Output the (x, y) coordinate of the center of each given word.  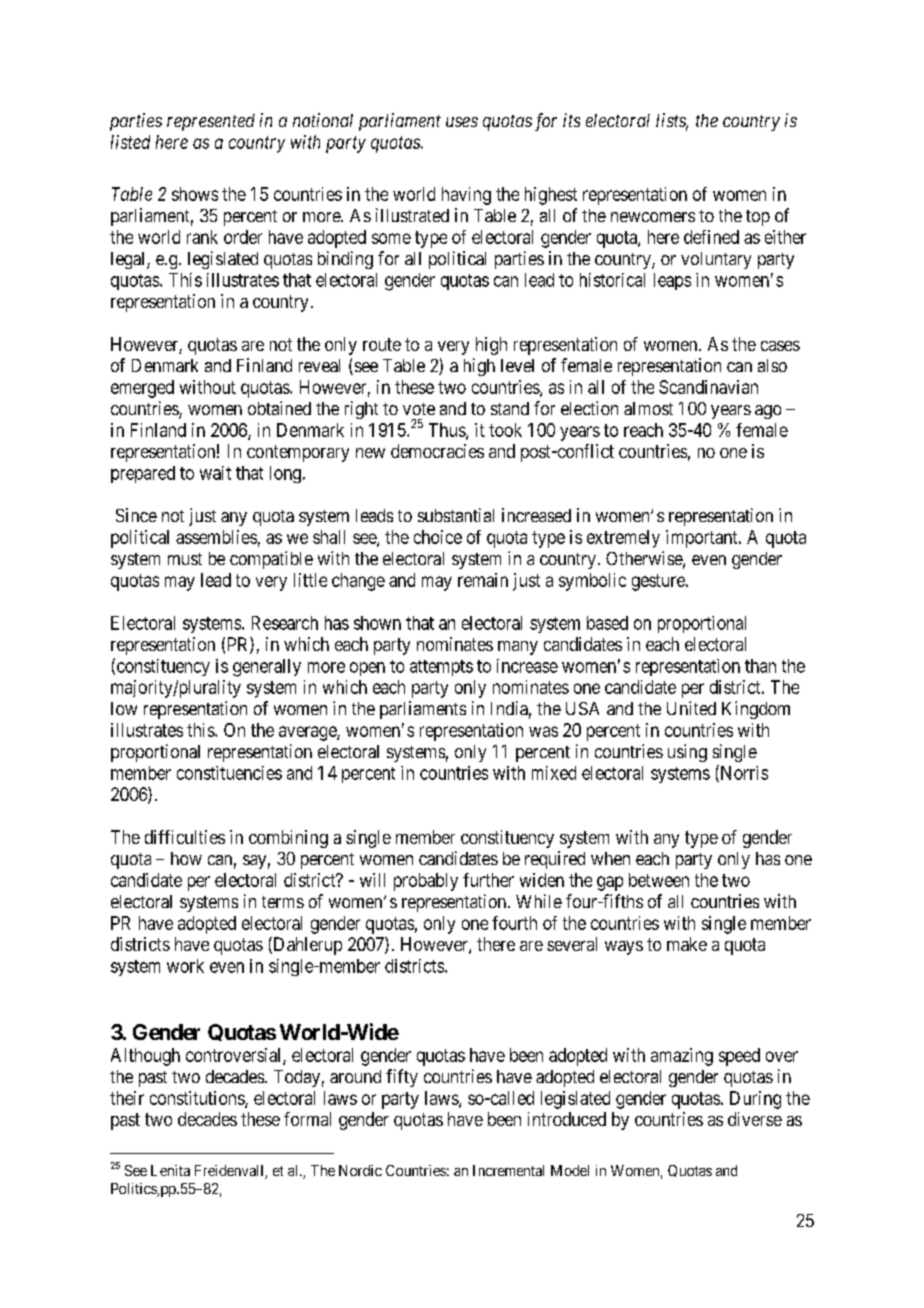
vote (419, 409)
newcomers (653, 217)
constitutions (198, 1099)
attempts (441, 668)
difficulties (185, 837)
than (760, 666)
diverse (755, 1119)
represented (211, 122)
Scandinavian (708, 387)
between (659, 880)
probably (426, 882)
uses (462, 122)
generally (267, 668)
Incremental (508, 1170)
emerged (142, 389)
